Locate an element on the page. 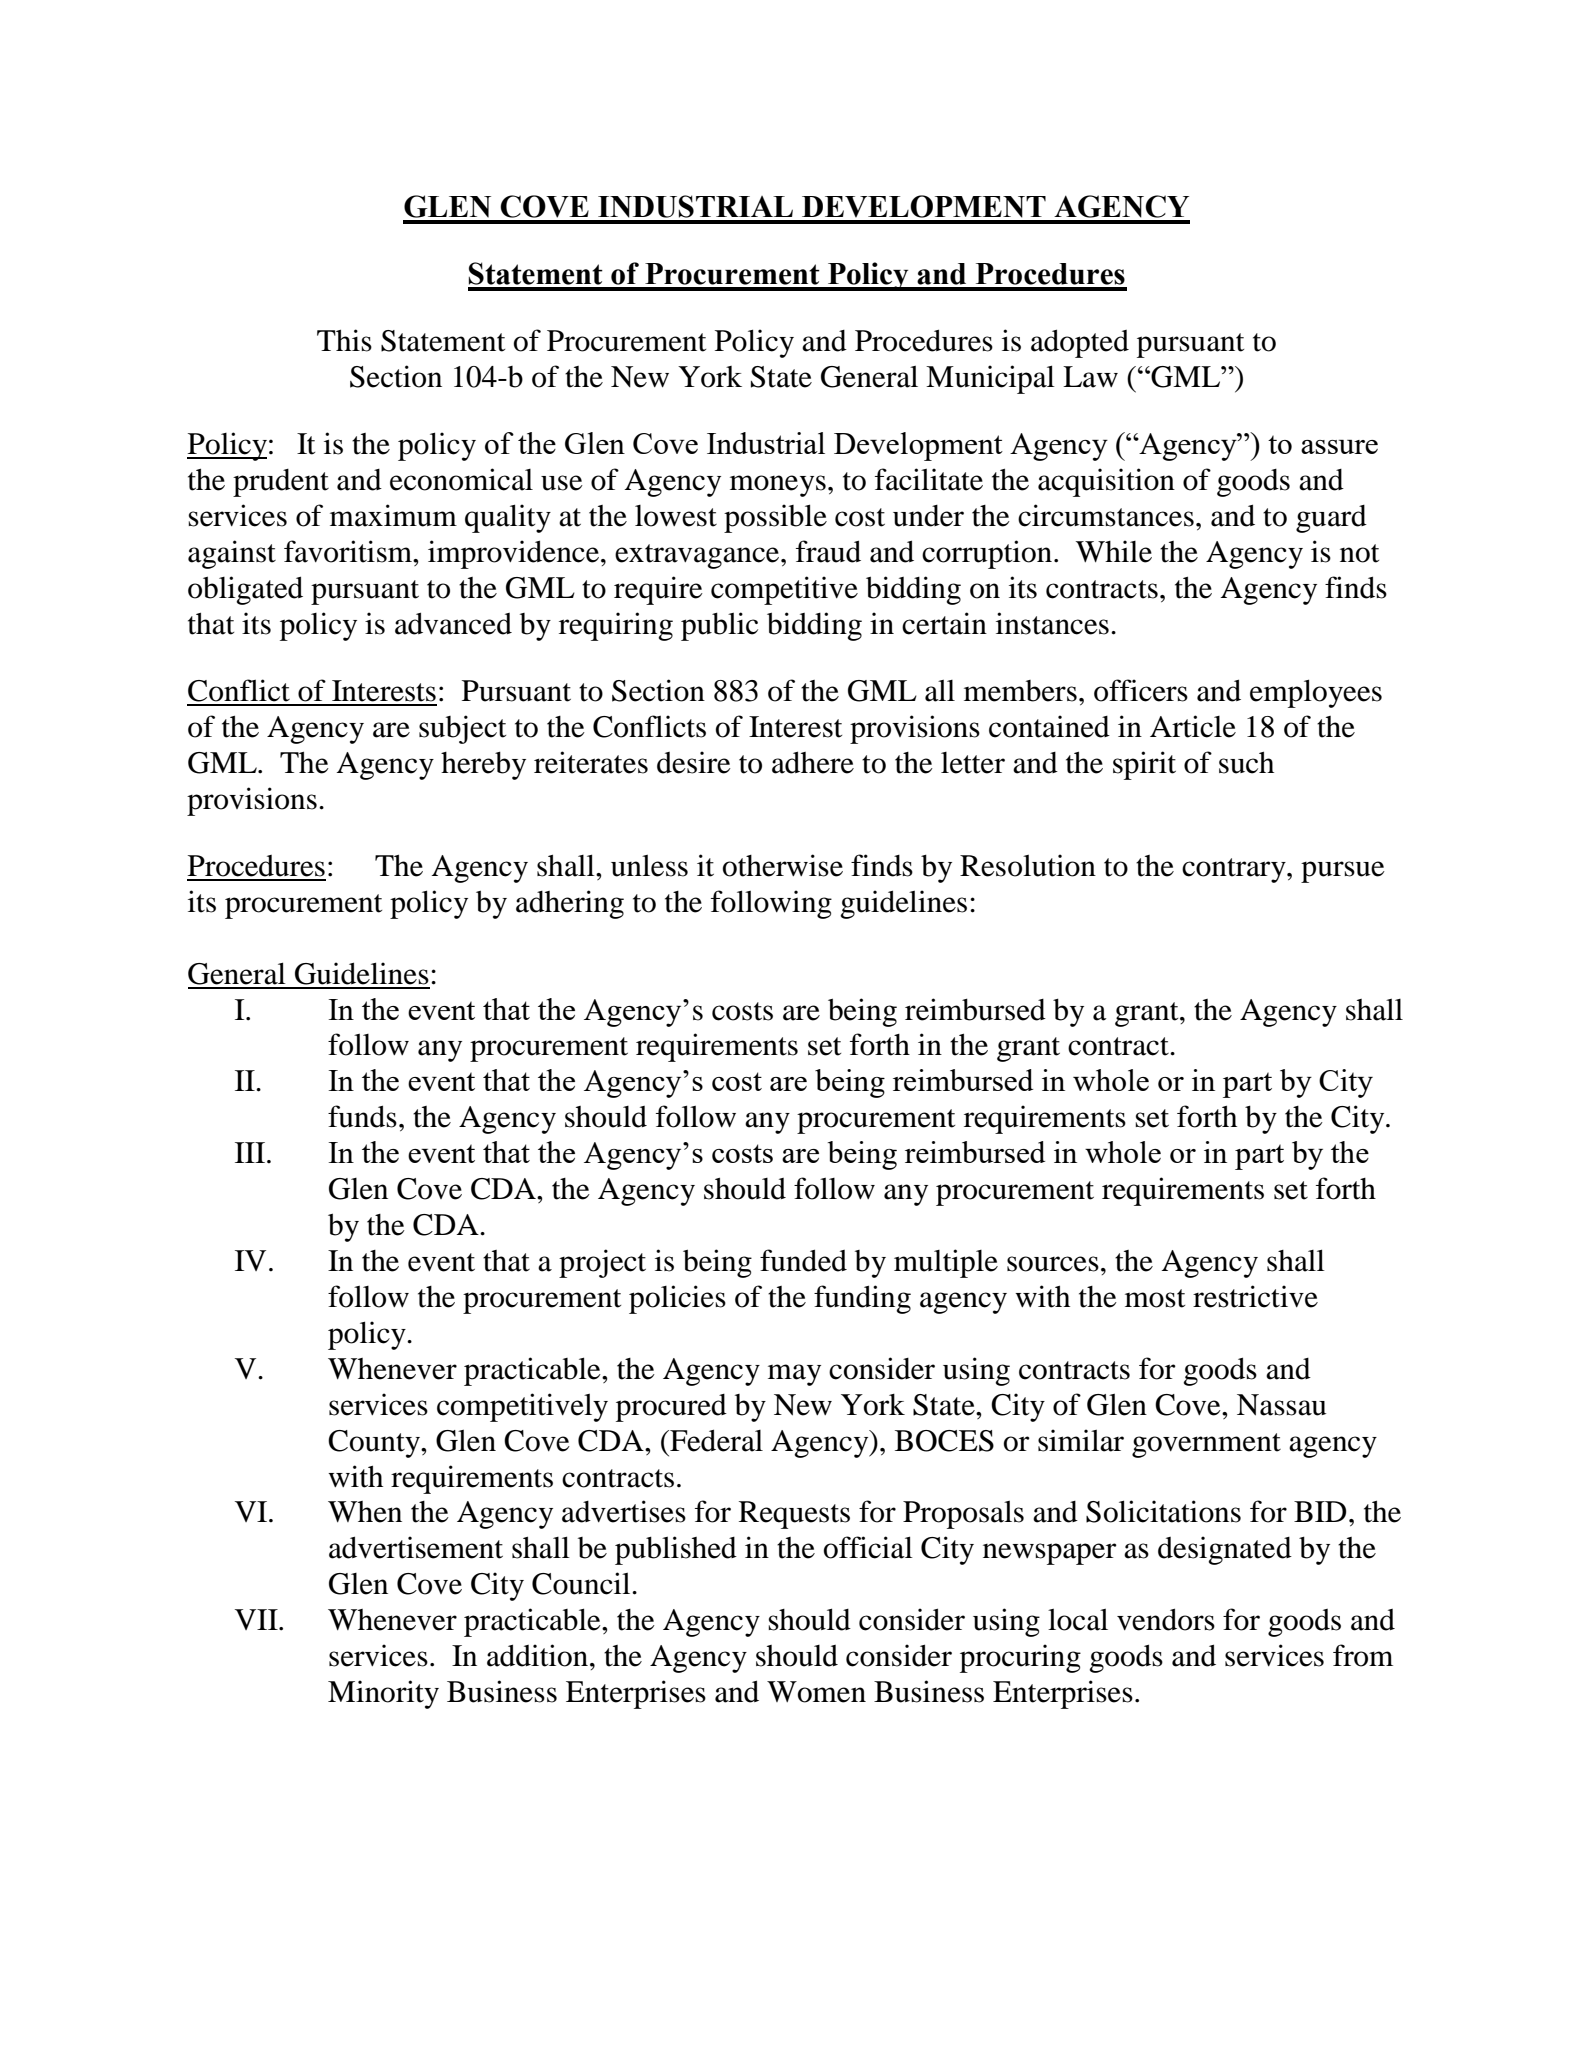  restrictive is located at coordinates (1255, 1296).
